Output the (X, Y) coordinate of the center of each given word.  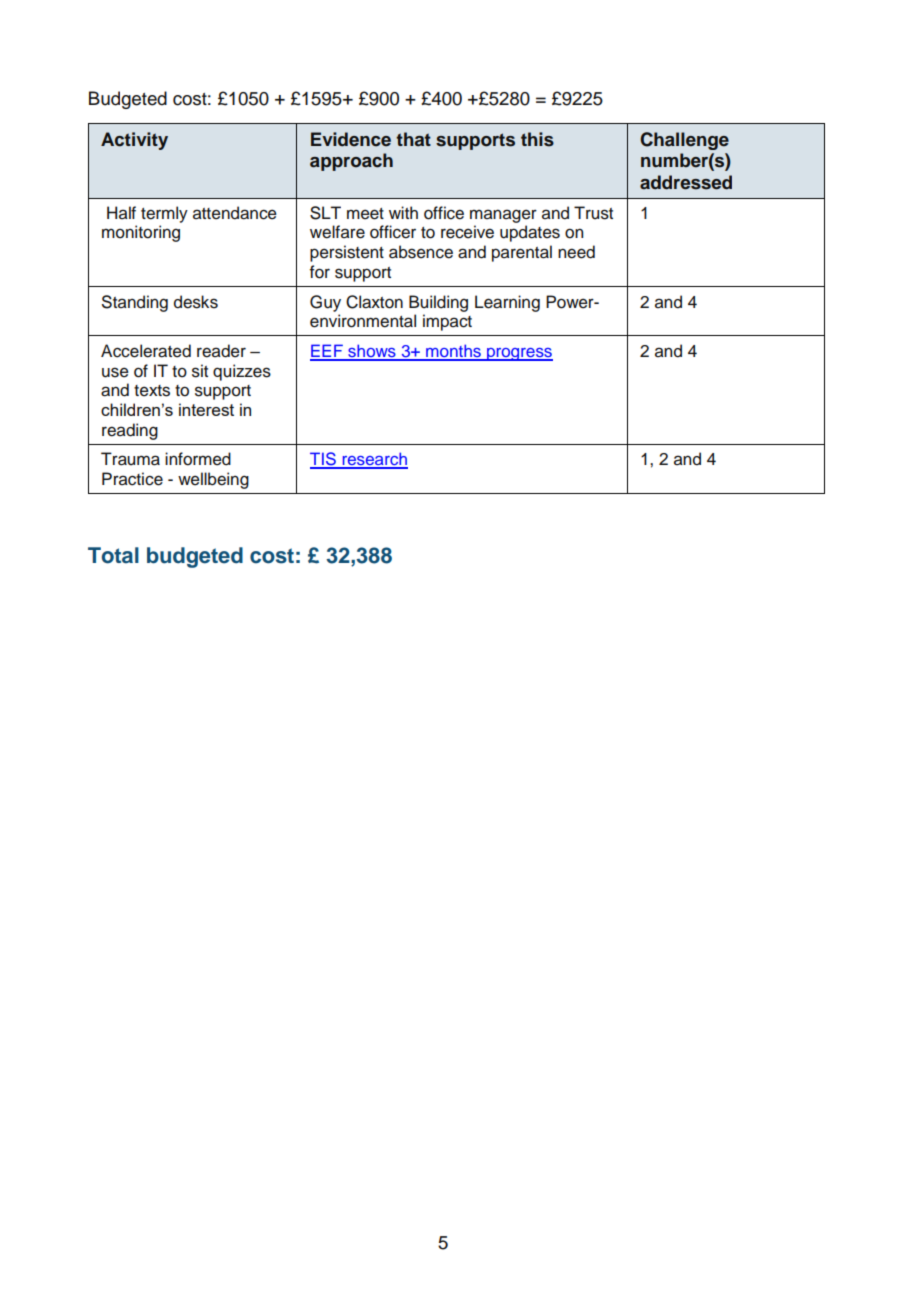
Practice (132, 479)
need (576, 252)
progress (519, 354)
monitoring (141, 233)
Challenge (684, 141)
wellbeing (213, 480)
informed (198, 459)
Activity (134, 141)
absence (421, 252)
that (413, 139)
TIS (324, 460)
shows (372, 352)
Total (113, 555)
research (374, 460)
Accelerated (146, 351)
